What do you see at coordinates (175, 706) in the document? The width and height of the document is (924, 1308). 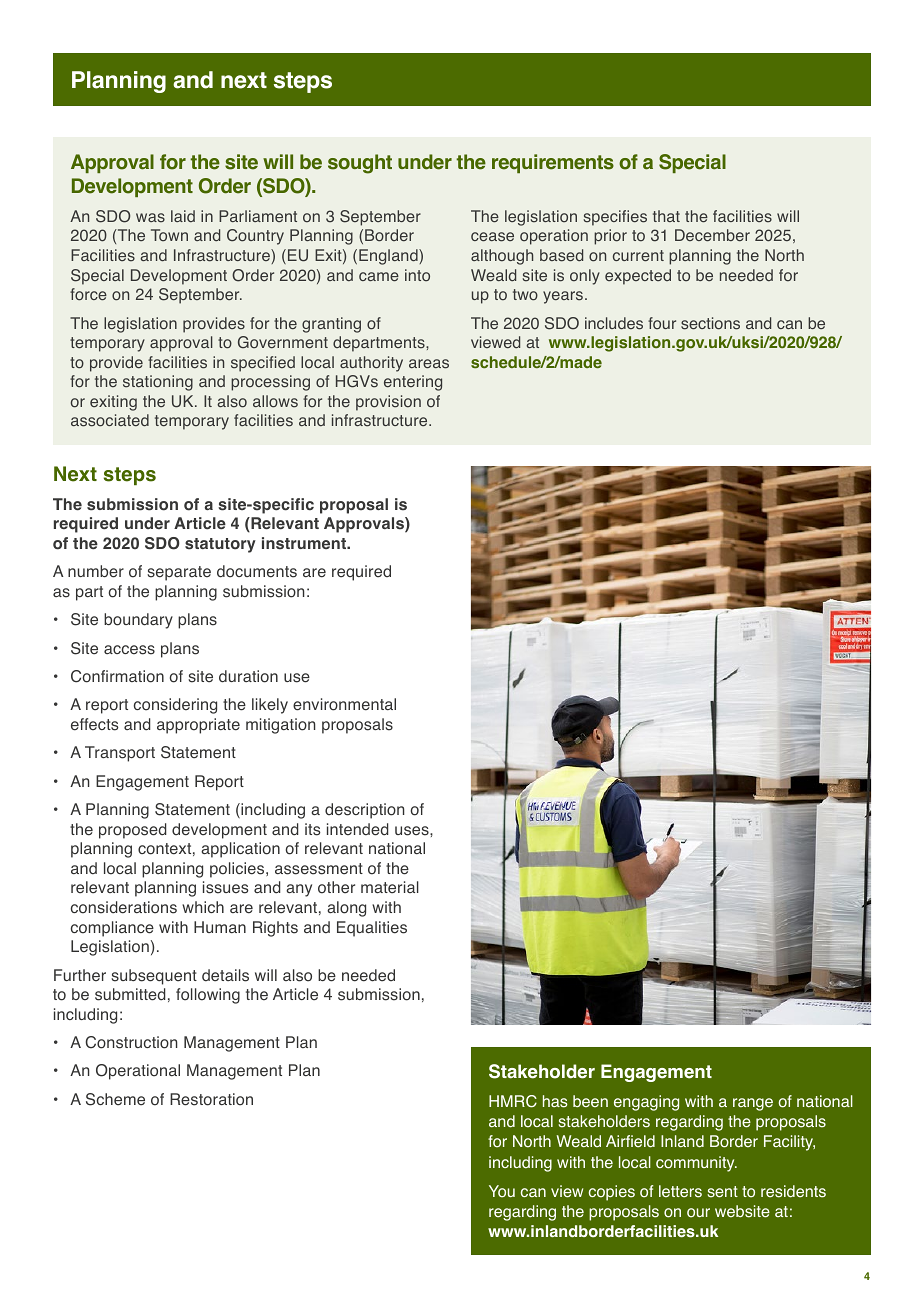 I see `considering` at bounding box center [175, 706].
